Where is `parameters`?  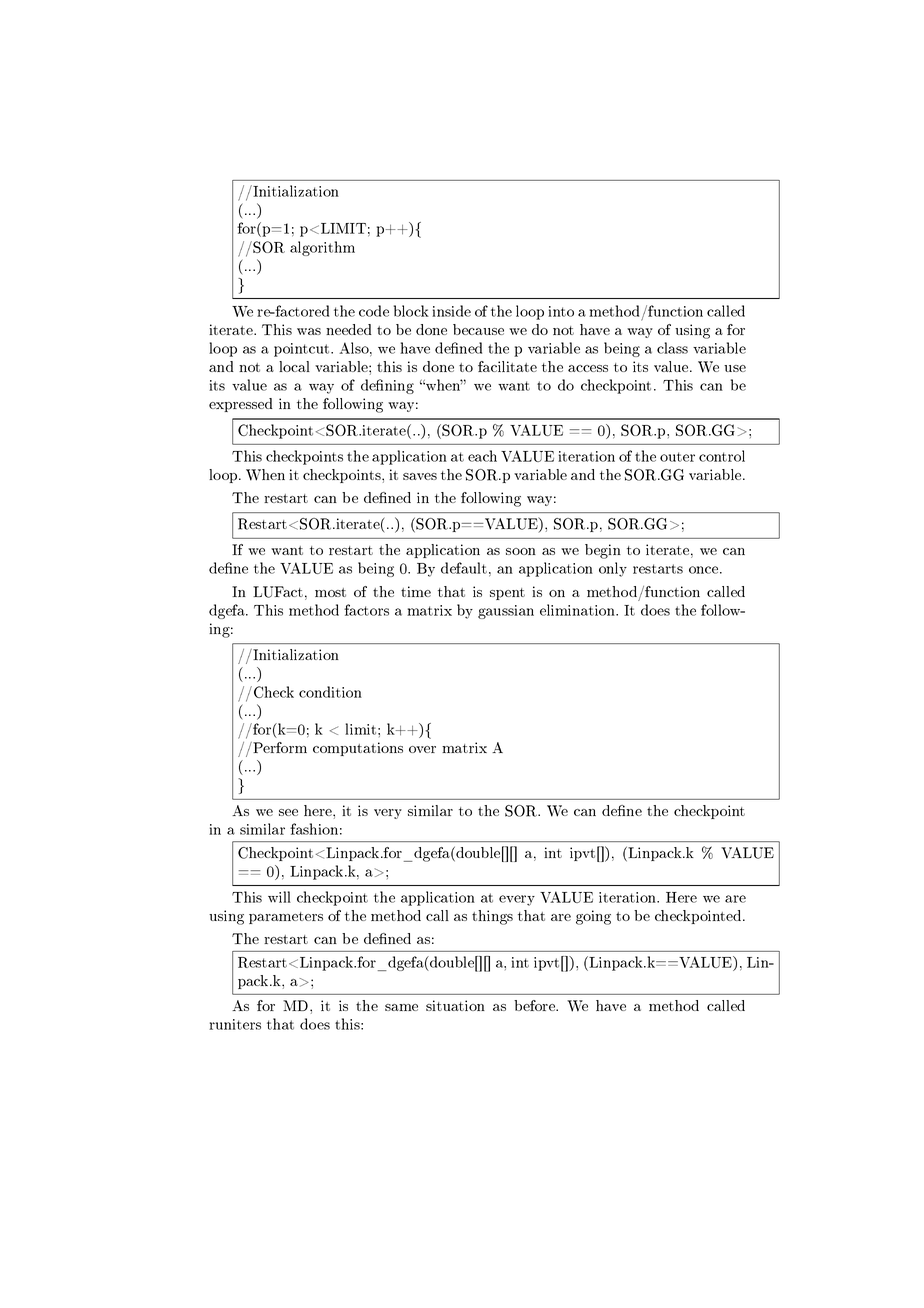 parameters is located at coordinates (286, 918).
